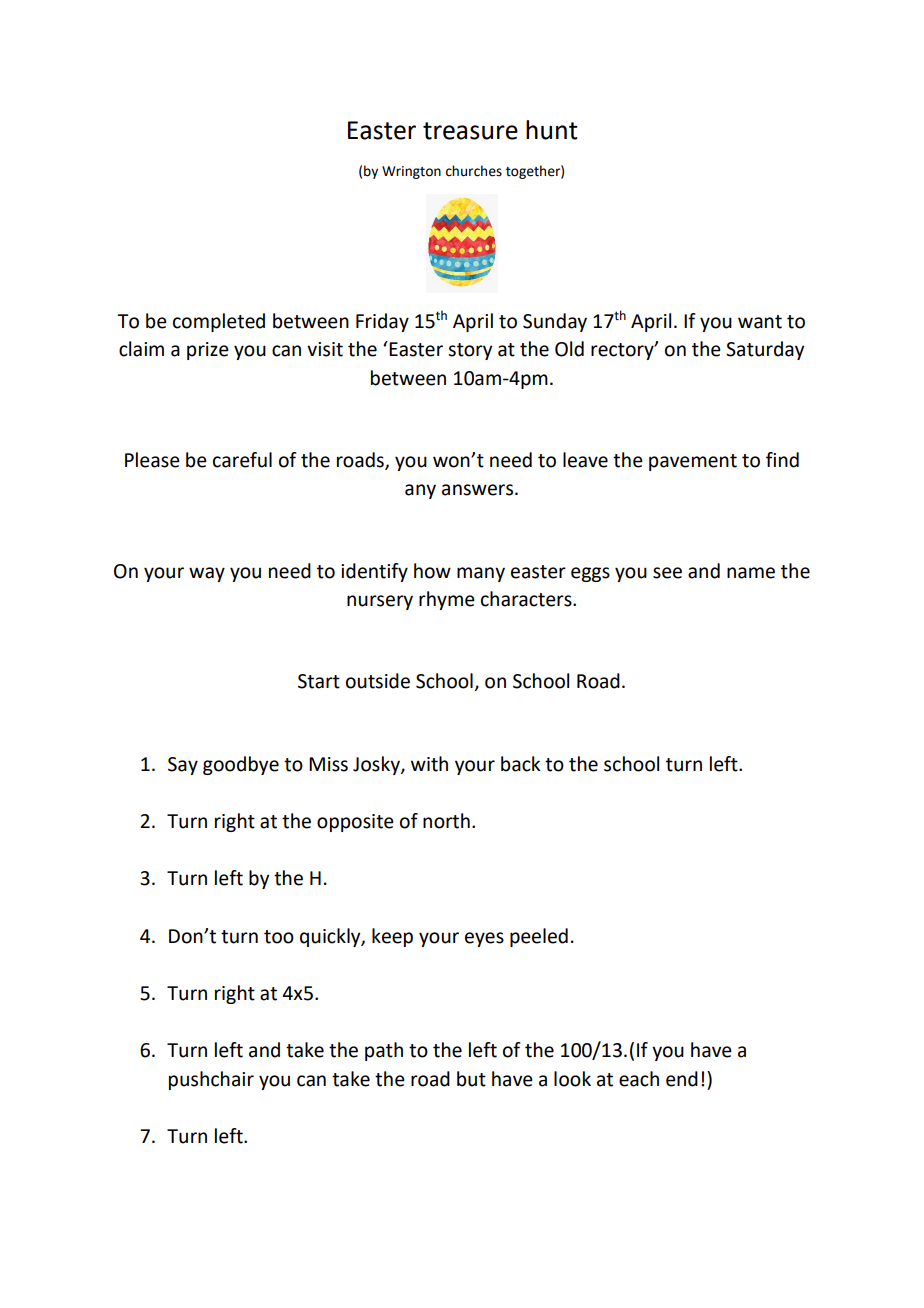 The height and width of the document is (1308, 924). I want to click on pushchair, so click(211, 1080).
